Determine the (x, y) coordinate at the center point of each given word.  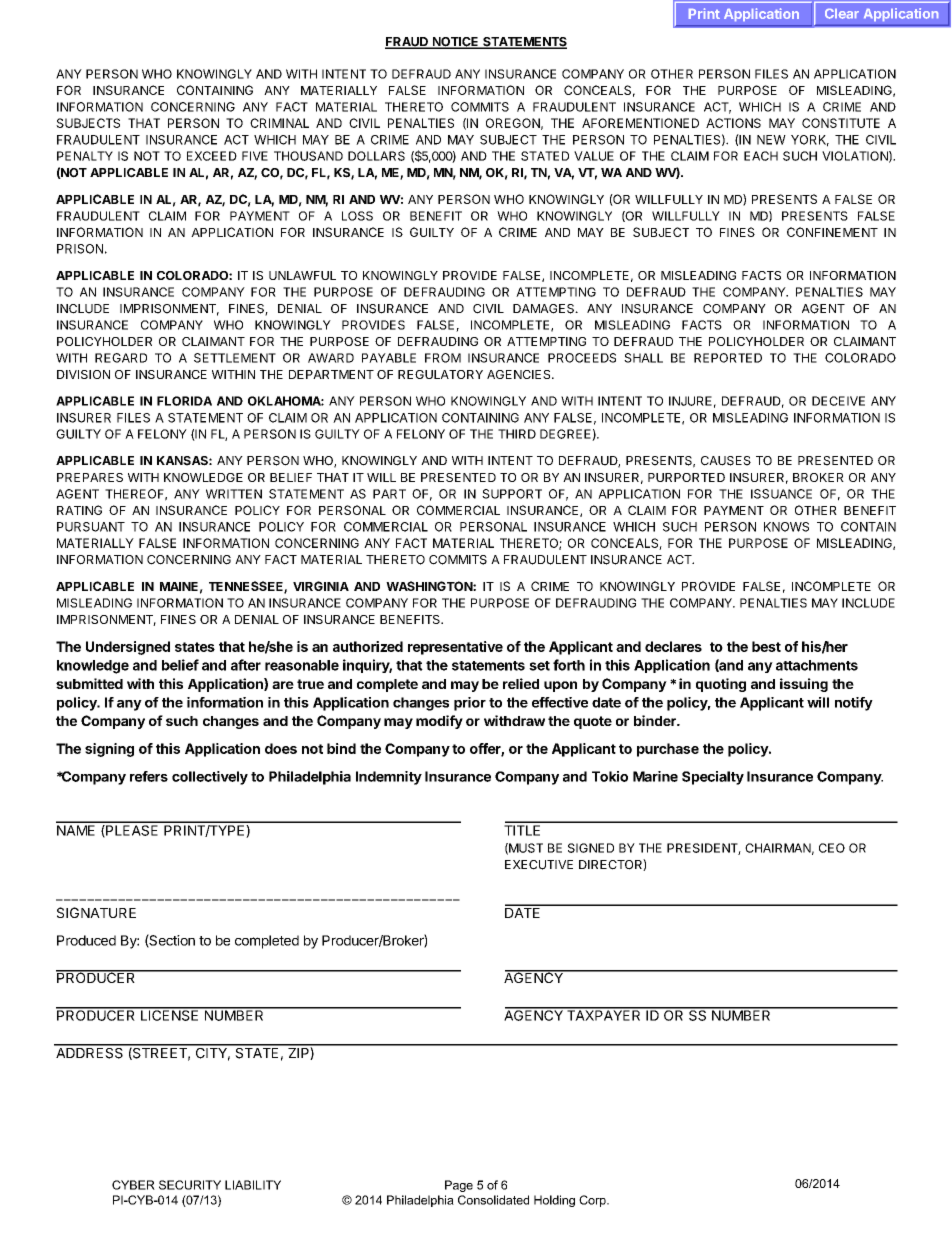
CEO (832, 848)
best (766, 646)
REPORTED (728, 358)
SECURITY (190, 1185)
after (246, 665)
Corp (593, 1201)
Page (459, 1186)
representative (455, 648)
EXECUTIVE (539, 865)
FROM (443, 358)
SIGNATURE (96, 912)
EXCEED (212, 156)
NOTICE (455, 43)
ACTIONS (733, 123)
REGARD (121, 358)
